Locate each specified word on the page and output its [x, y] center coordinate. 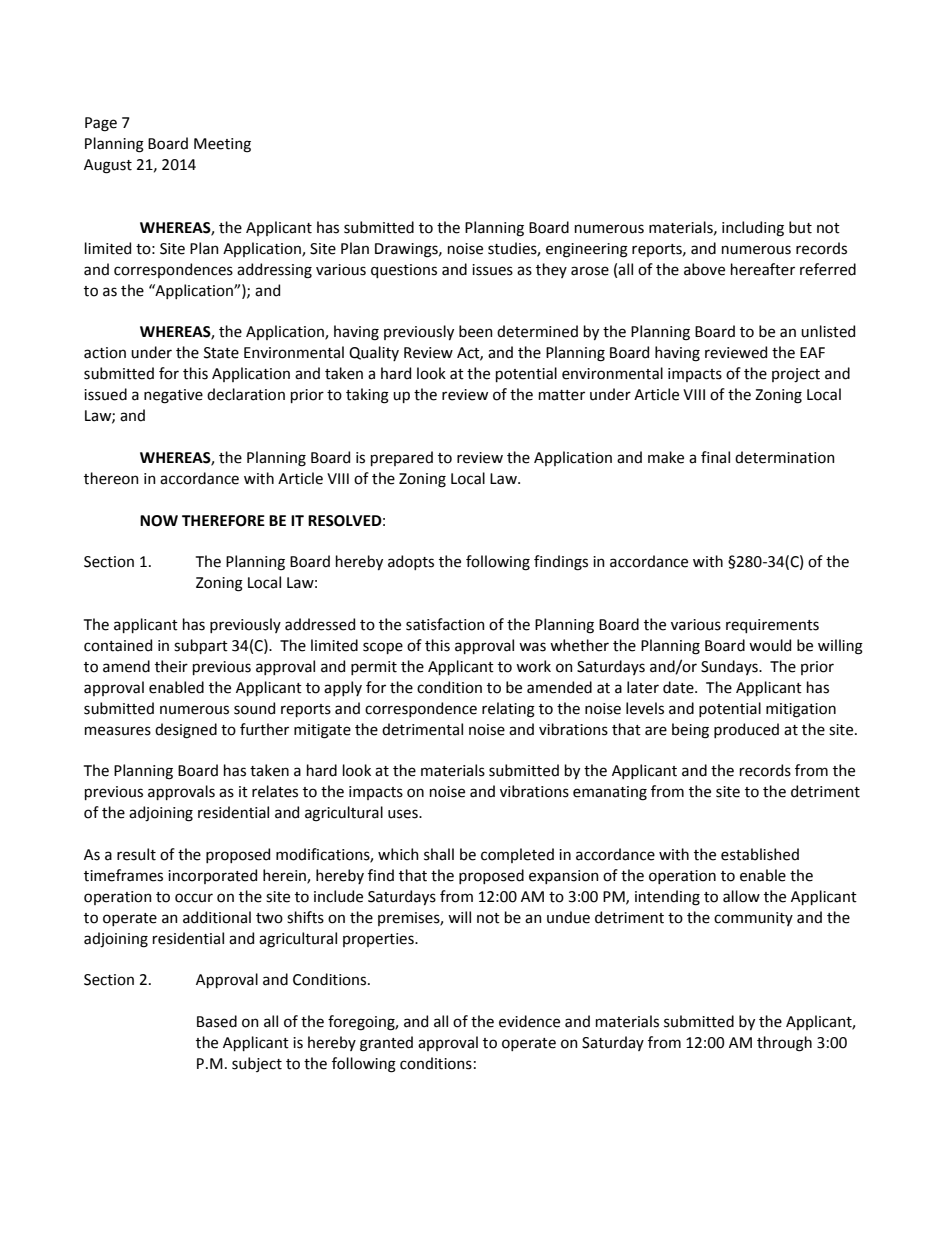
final [715, 457]
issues [492, 270]
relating [508, 710]
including [753, 229]
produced [746, 730]
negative [173, 396]
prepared [402, 458]
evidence [529, 1021]
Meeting [222, 145]
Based [217, 1021]
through [784, 1044]
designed [186, 731]
